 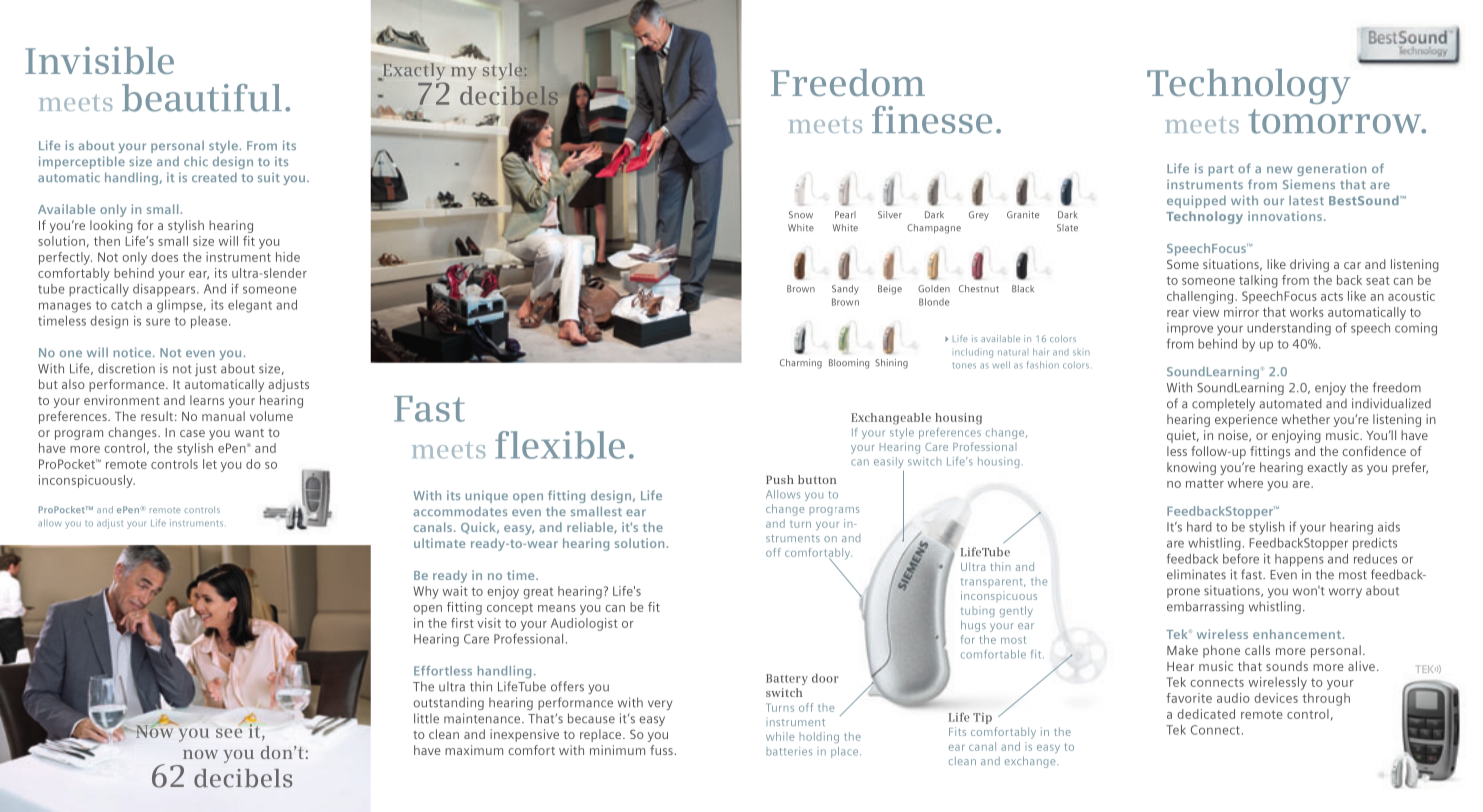 I want to click on see, so click(x=229, y=733).
